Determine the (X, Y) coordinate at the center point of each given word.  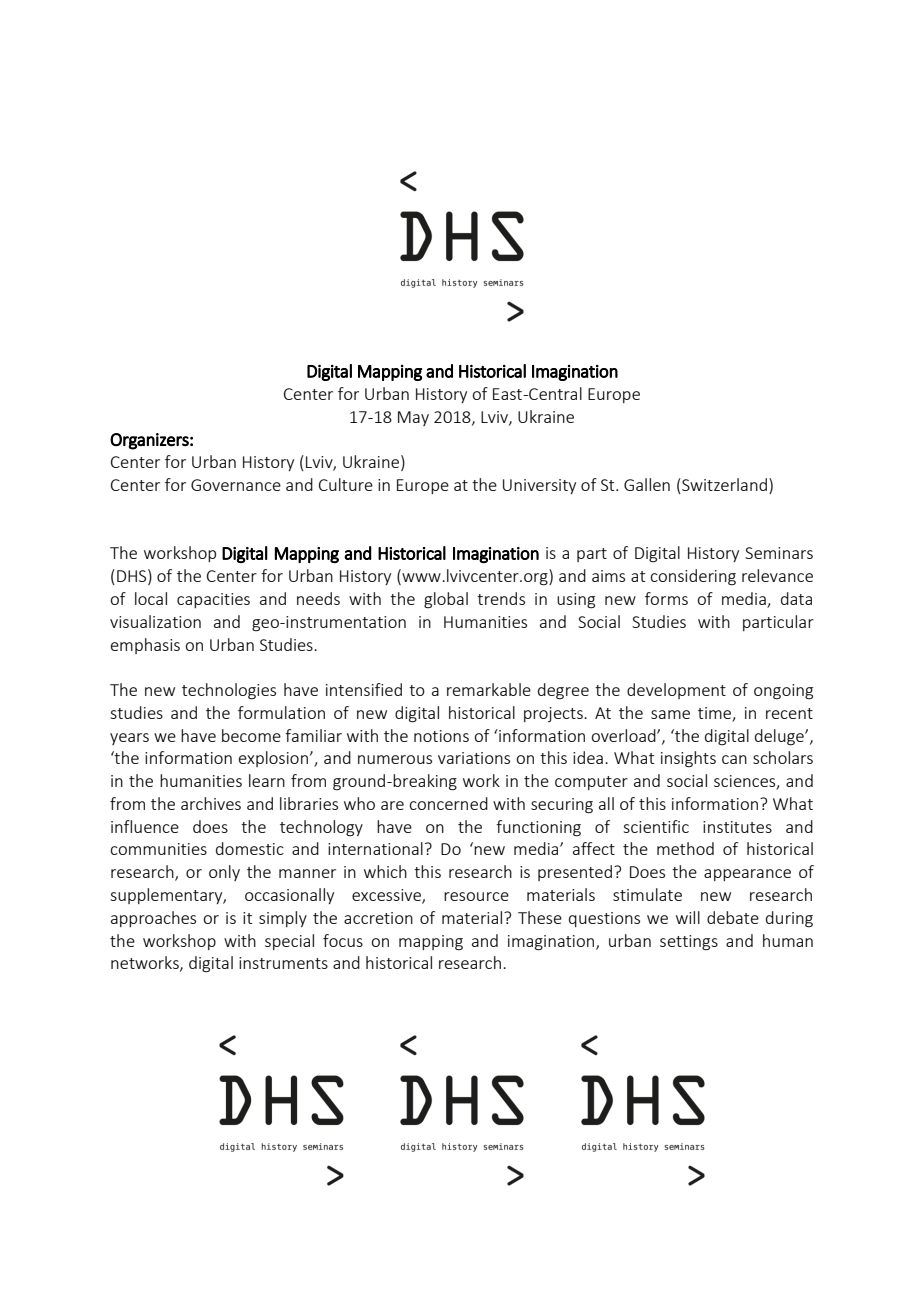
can (734, 759)
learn (267, 780)
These (540, 917)
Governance (236, 485)
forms (666, 598)
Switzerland (723, 486)
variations (474, 758)
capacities (213, 600)
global (446, 600)
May (413, 418)
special (289, 942)
